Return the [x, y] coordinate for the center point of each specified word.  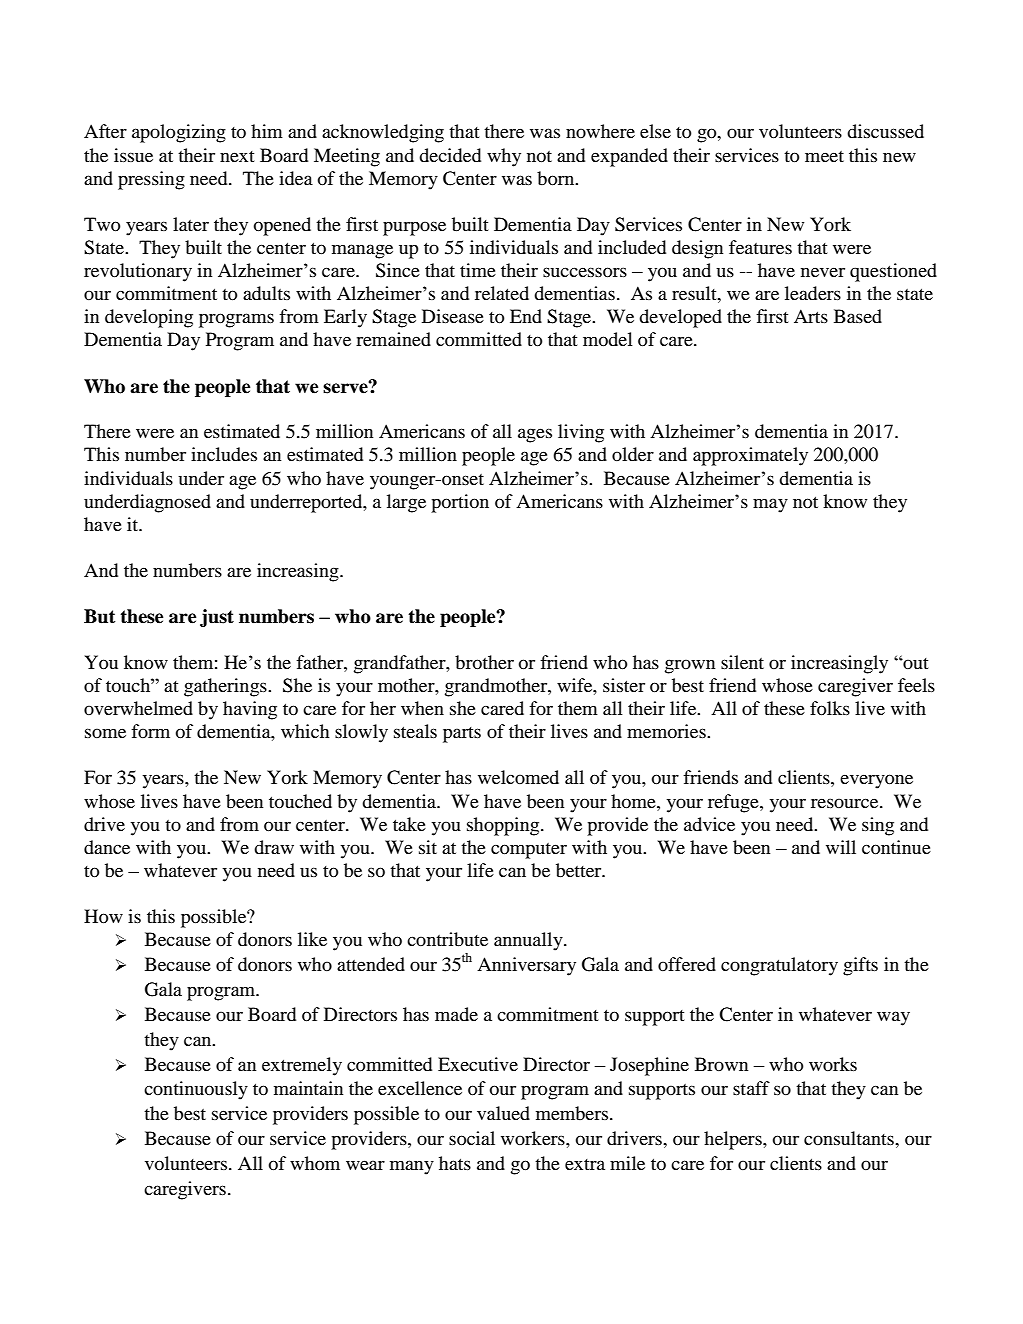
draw [274, 847]
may [770, 505]
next [237, 156]
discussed [885, 131]
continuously [196, 1090]
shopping [504, 826]
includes [224, 454]
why [504, 157]
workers [534, 1138]
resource [846, 803]
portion [460, 503]
